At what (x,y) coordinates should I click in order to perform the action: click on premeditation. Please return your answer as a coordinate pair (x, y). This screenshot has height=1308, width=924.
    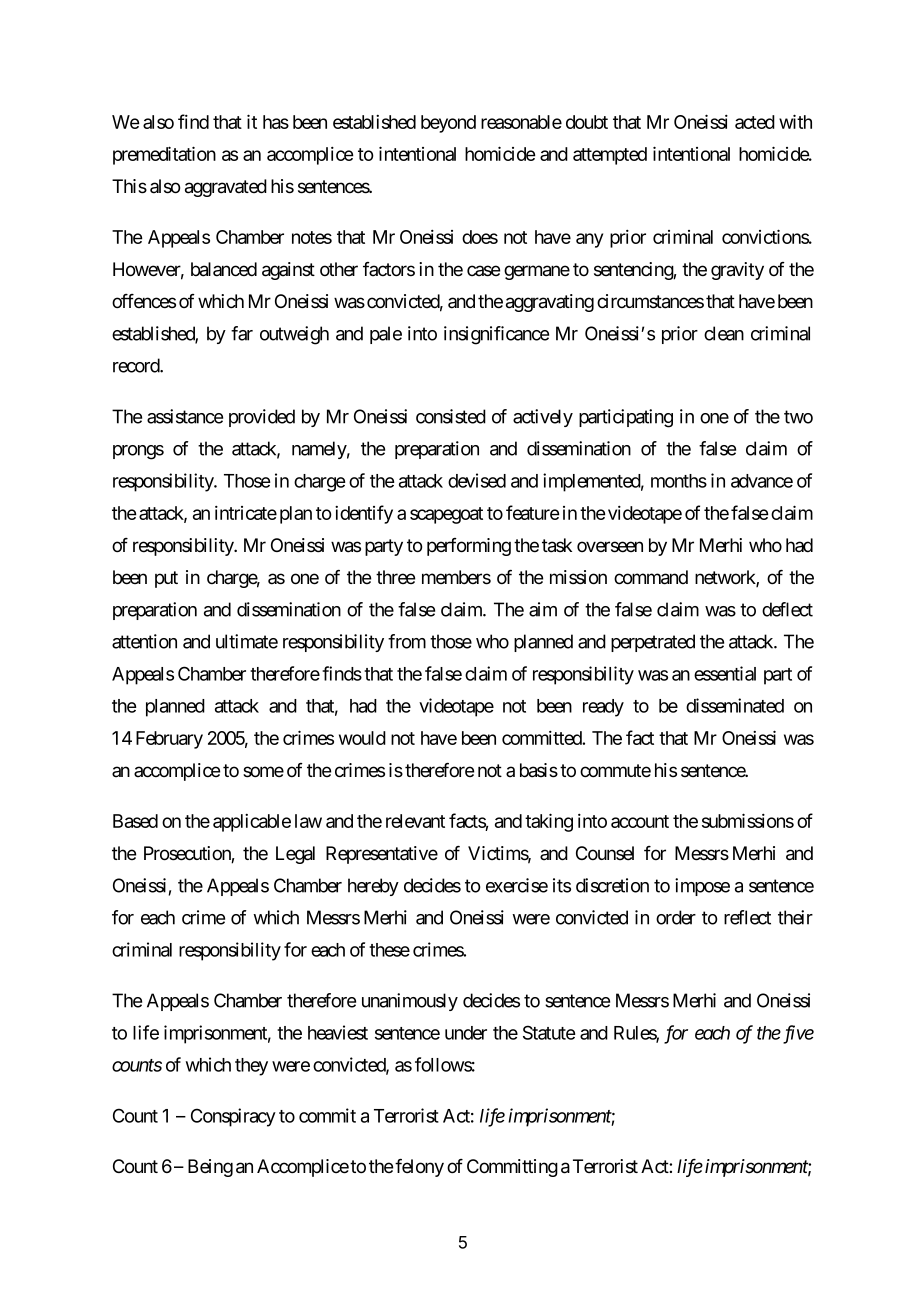
    Looking at the image, I should click on (164, 155).
